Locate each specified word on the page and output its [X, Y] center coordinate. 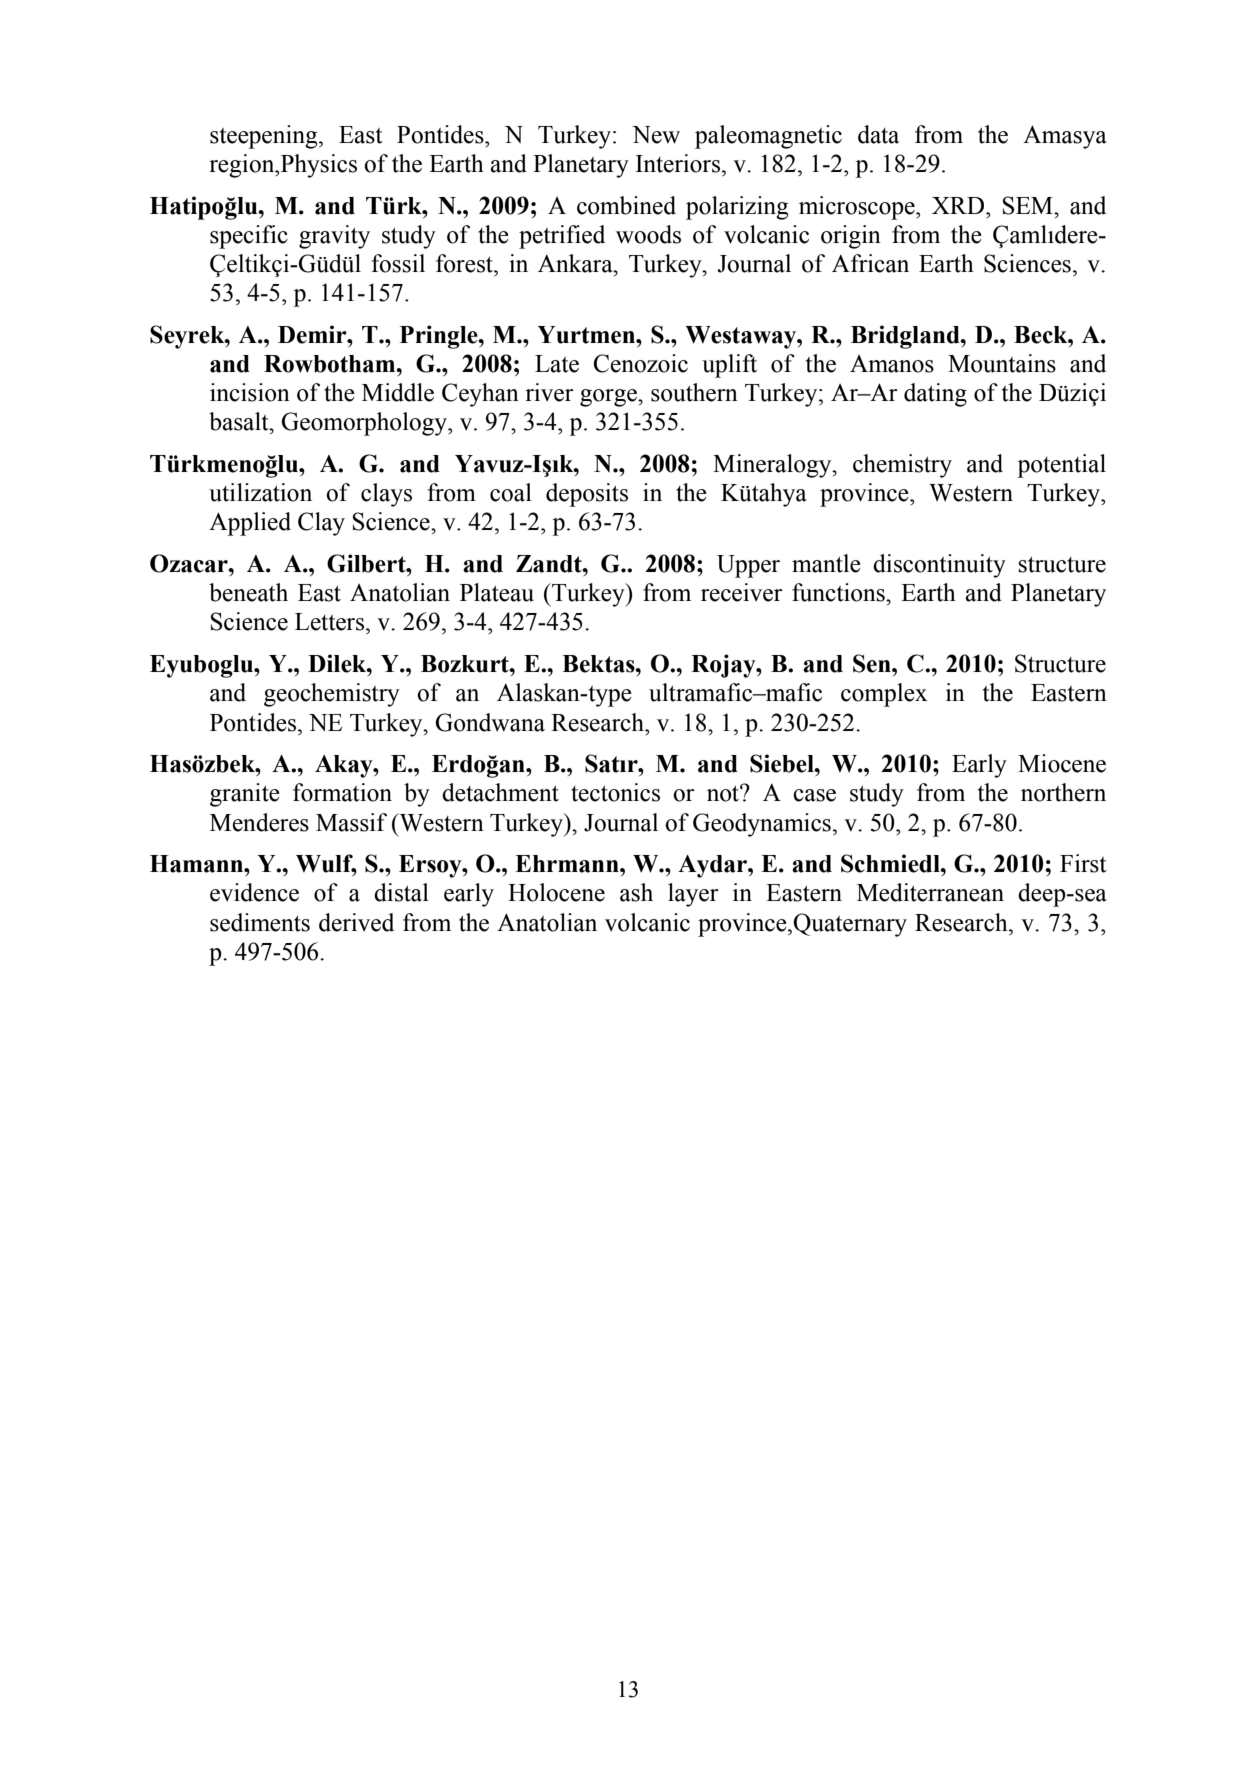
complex [884, 695]
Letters [331, 622]
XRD [959, 205]
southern [694, 392]
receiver [742, 592]
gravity [334, 237]
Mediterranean [930, 892]
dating [935, 395]
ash [636, 892]
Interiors [678, 163]
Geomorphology [365, 424]
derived [356, 922]
